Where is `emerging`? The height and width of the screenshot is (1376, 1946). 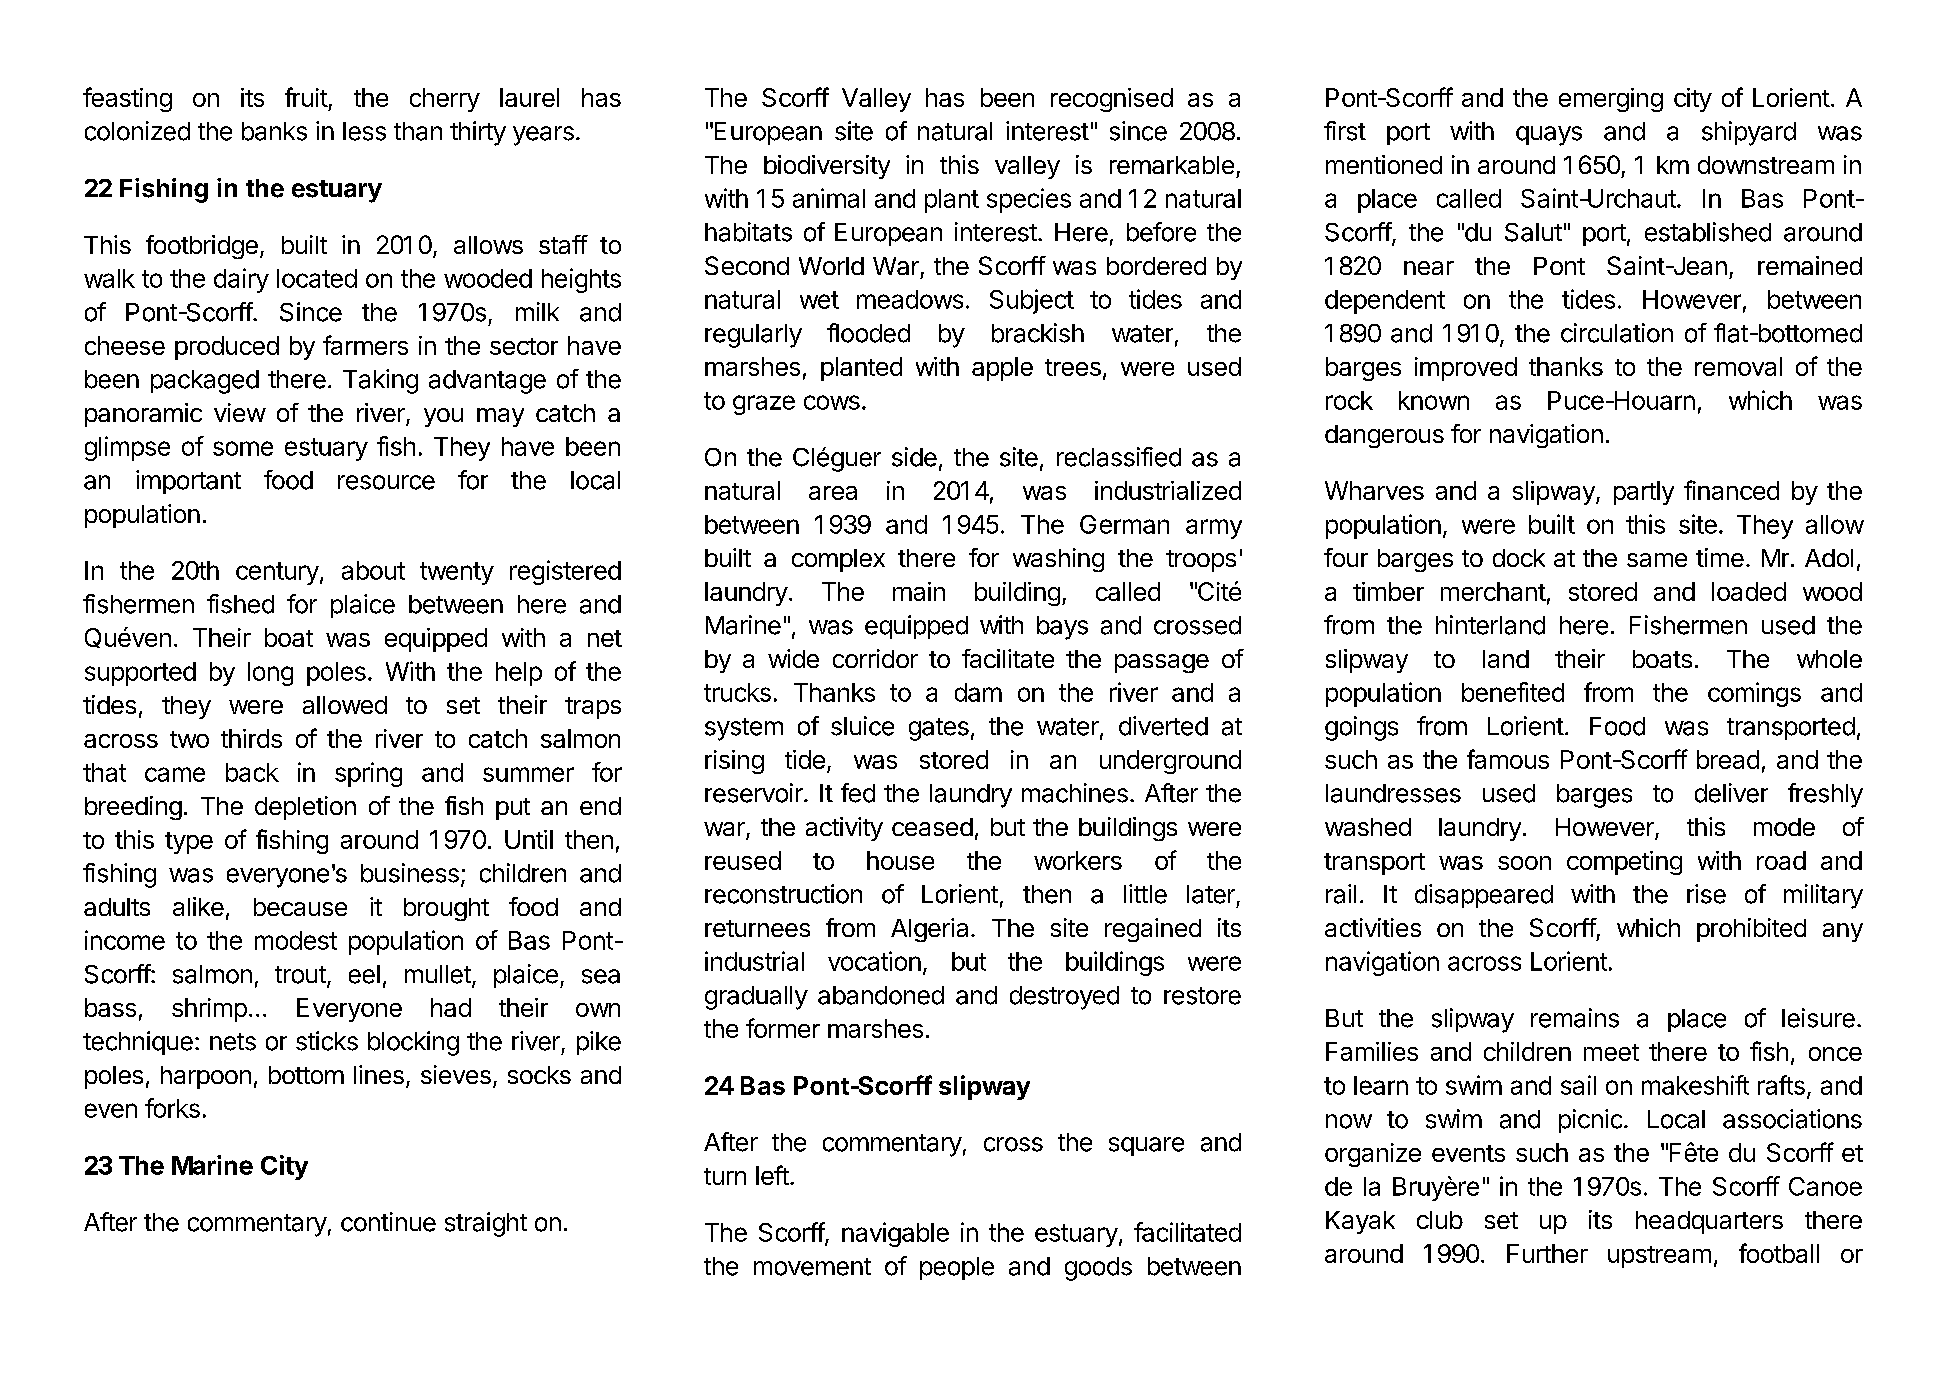 emerging is located at coordinates (1611, 100).
